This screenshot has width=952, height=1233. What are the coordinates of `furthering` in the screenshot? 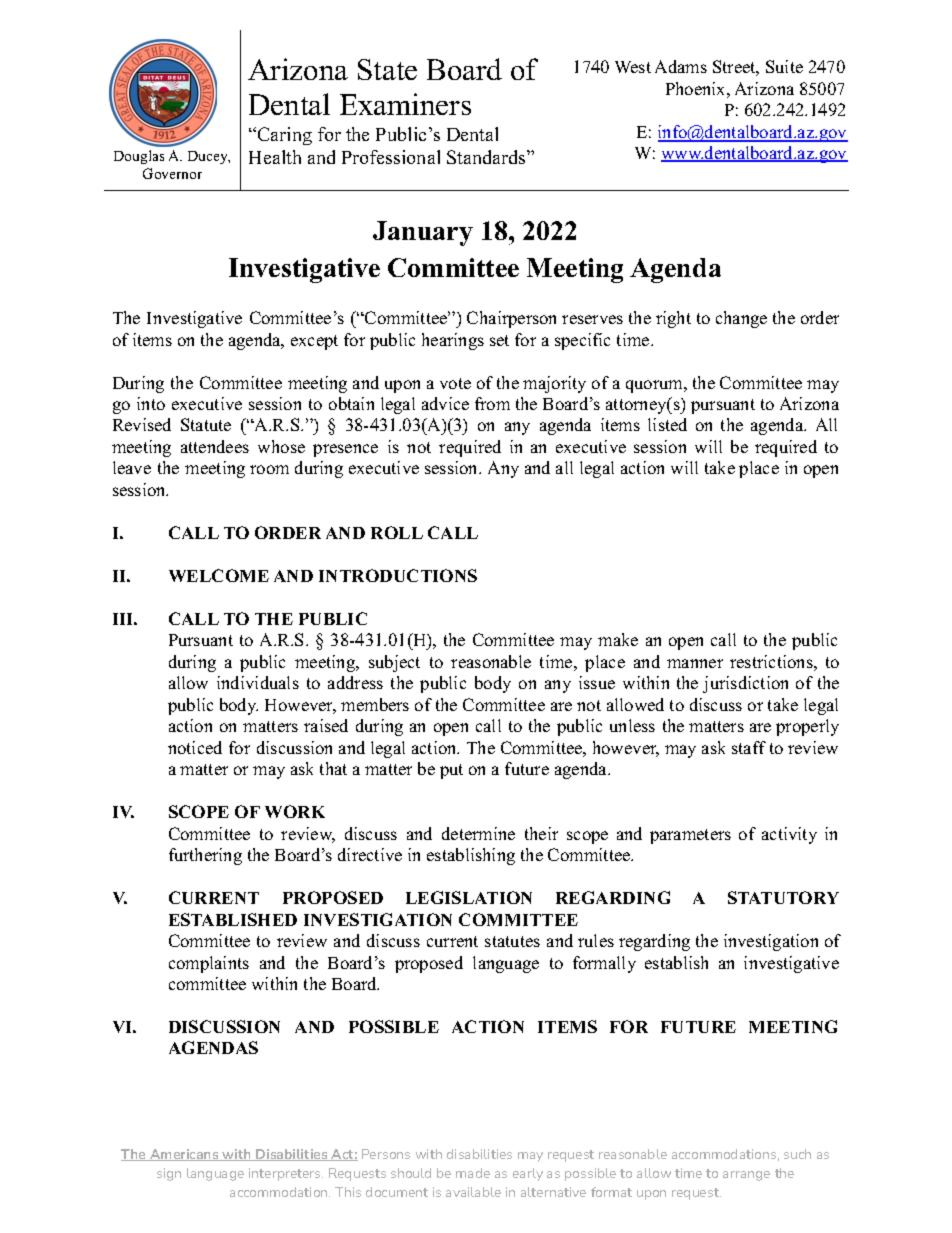 It's located at (205, 856).
